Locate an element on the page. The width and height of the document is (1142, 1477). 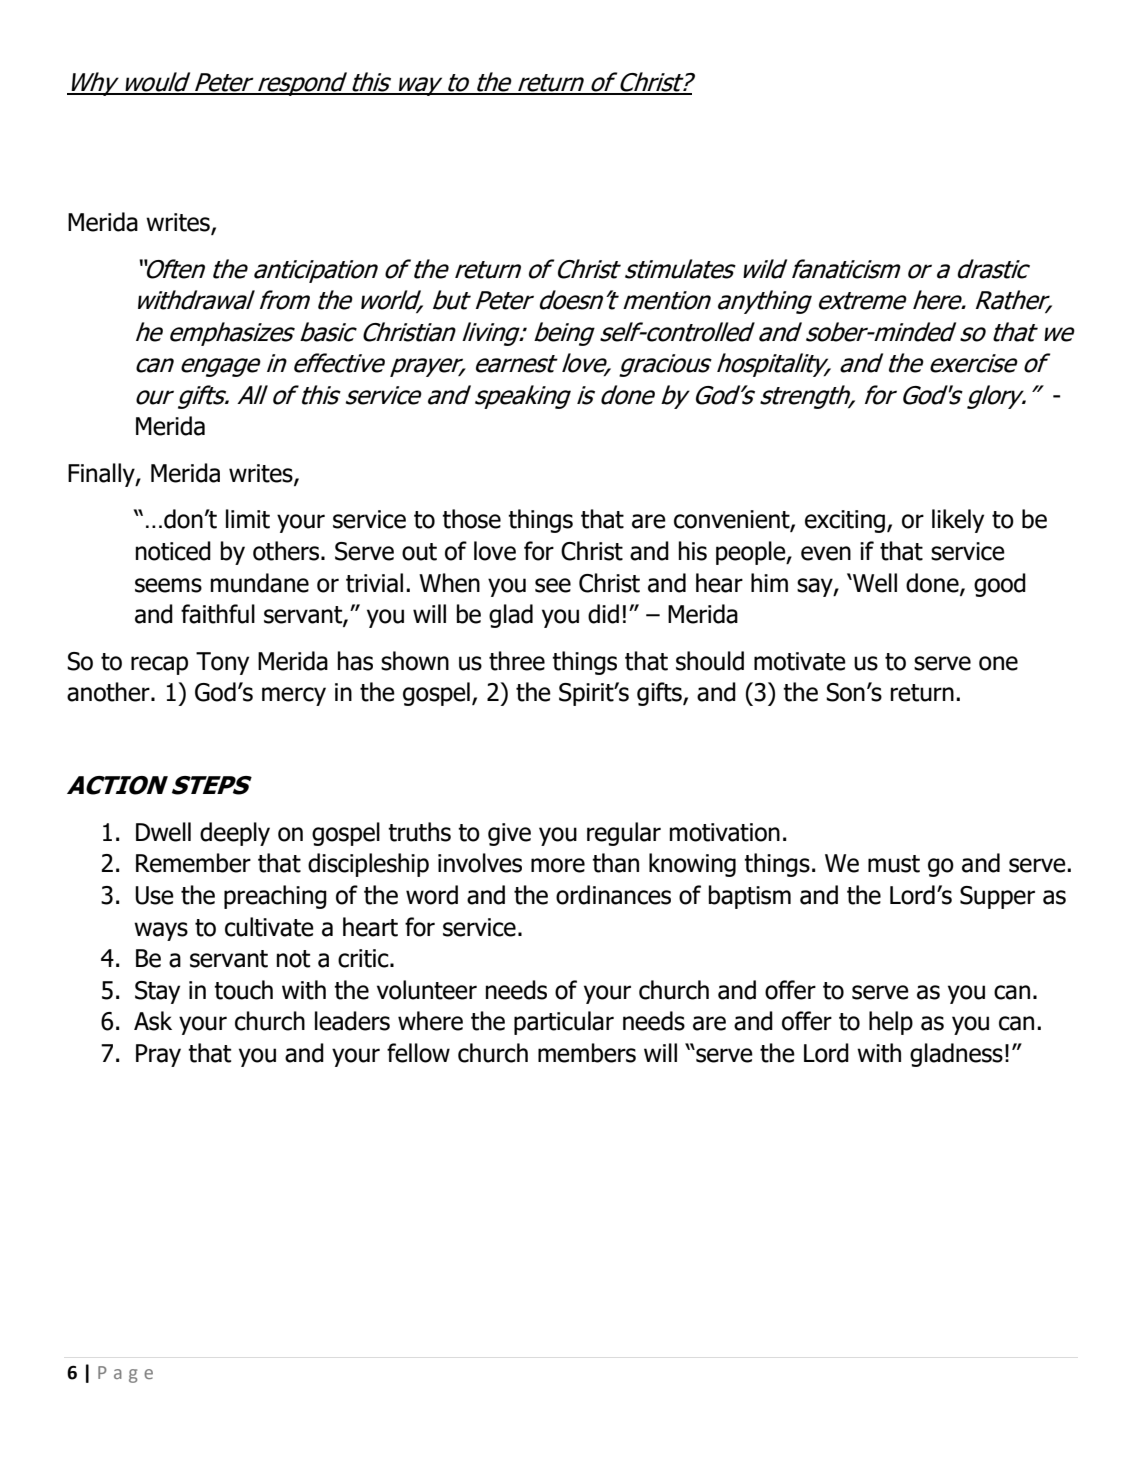
regular is located at coordinates (624, 834).
